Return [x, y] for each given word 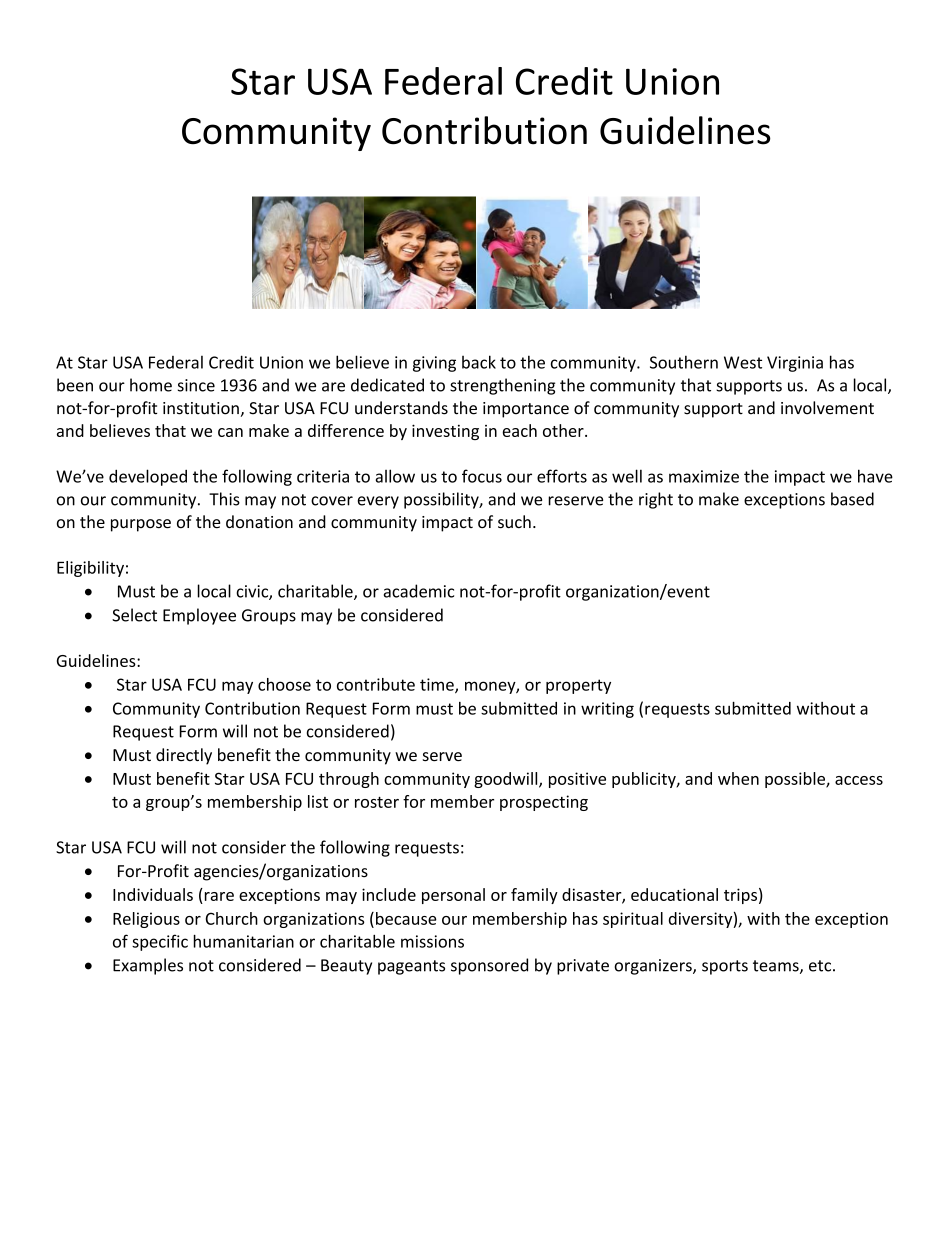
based [852, 499]
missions [432, 941]
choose [284, 684]
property [578, 686]
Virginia [795, 364]
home [151, 385]
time [438, 685]
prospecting [544, 803]
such [514, 521]
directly [184, 756]
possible [796, 780]
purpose [141, 525]
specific [160, 942]
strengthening [502, 386]
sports [725, 967]
